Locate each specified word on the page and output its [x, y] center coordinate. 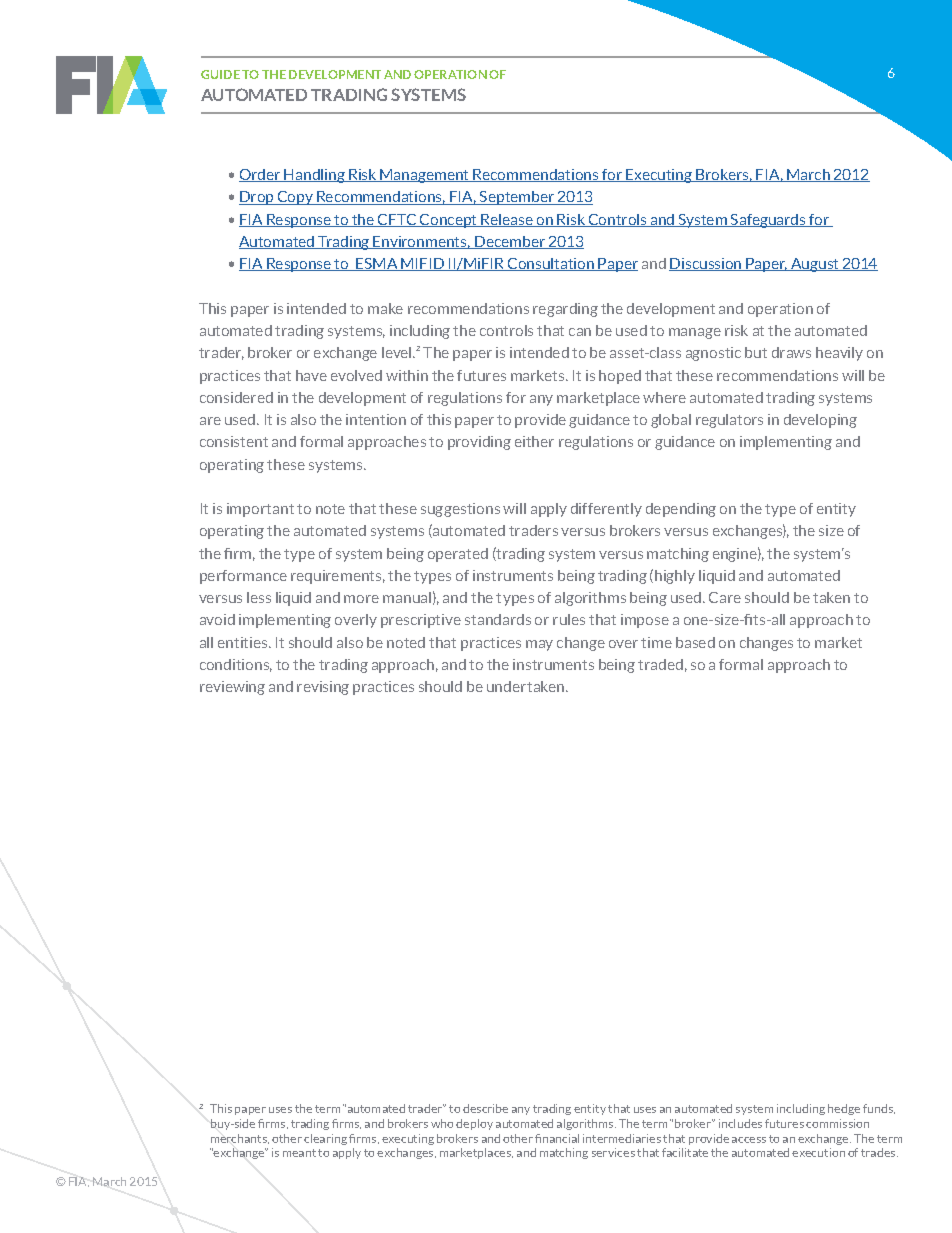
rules [569, 619]
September [517, 198]
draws [791, 352]
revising [323, 688]
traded [660, 664]
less [259, 597]
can [580, 332]
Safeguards [768, 221]
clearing [325, 1139]
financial [557, 1138]
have [311, 375]
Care [725, 597]
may [539, 645]
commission [837, 1123]
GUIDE [220, 74]
